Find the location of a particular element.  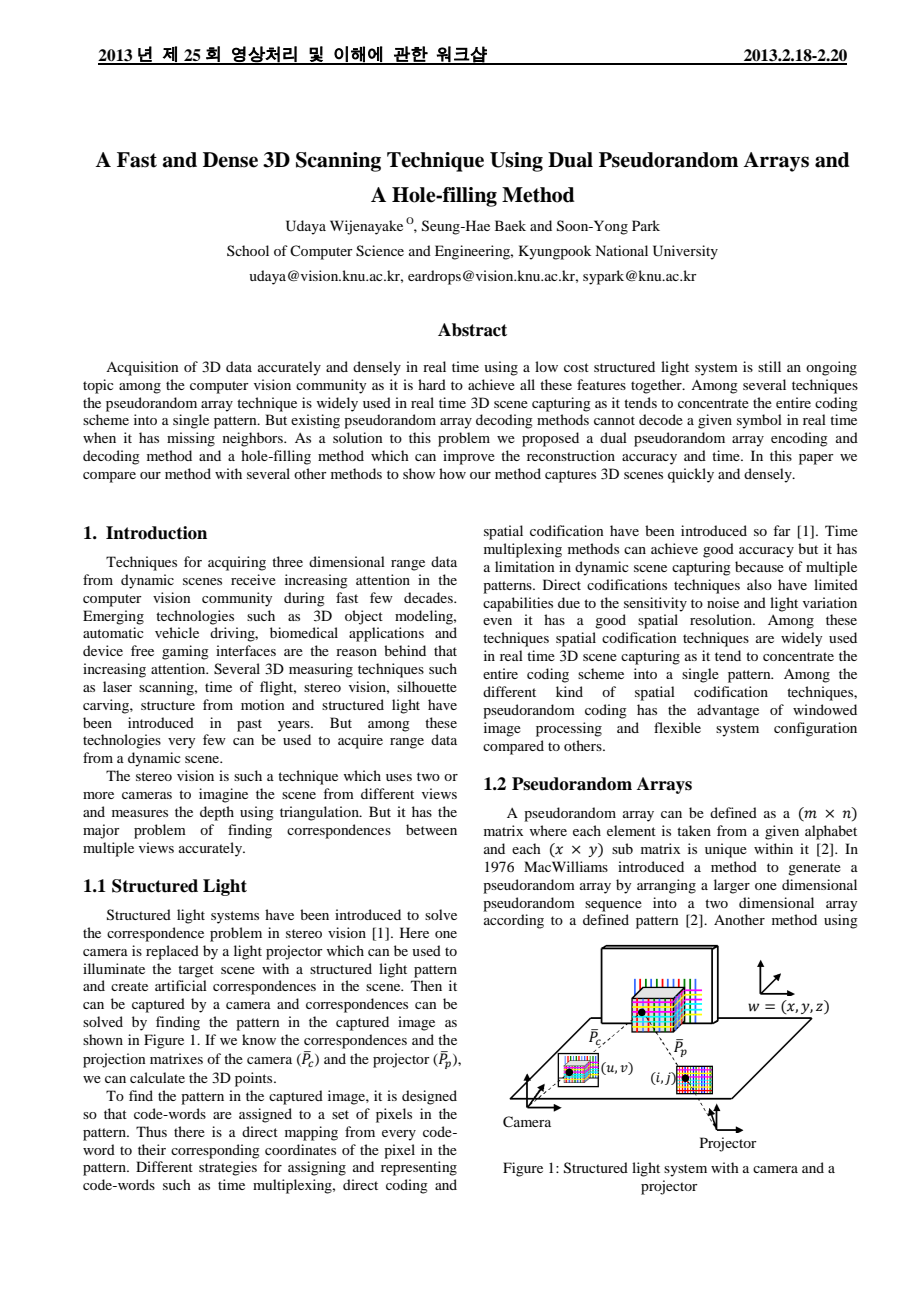

quickly is located at coordinates (691, 475).
